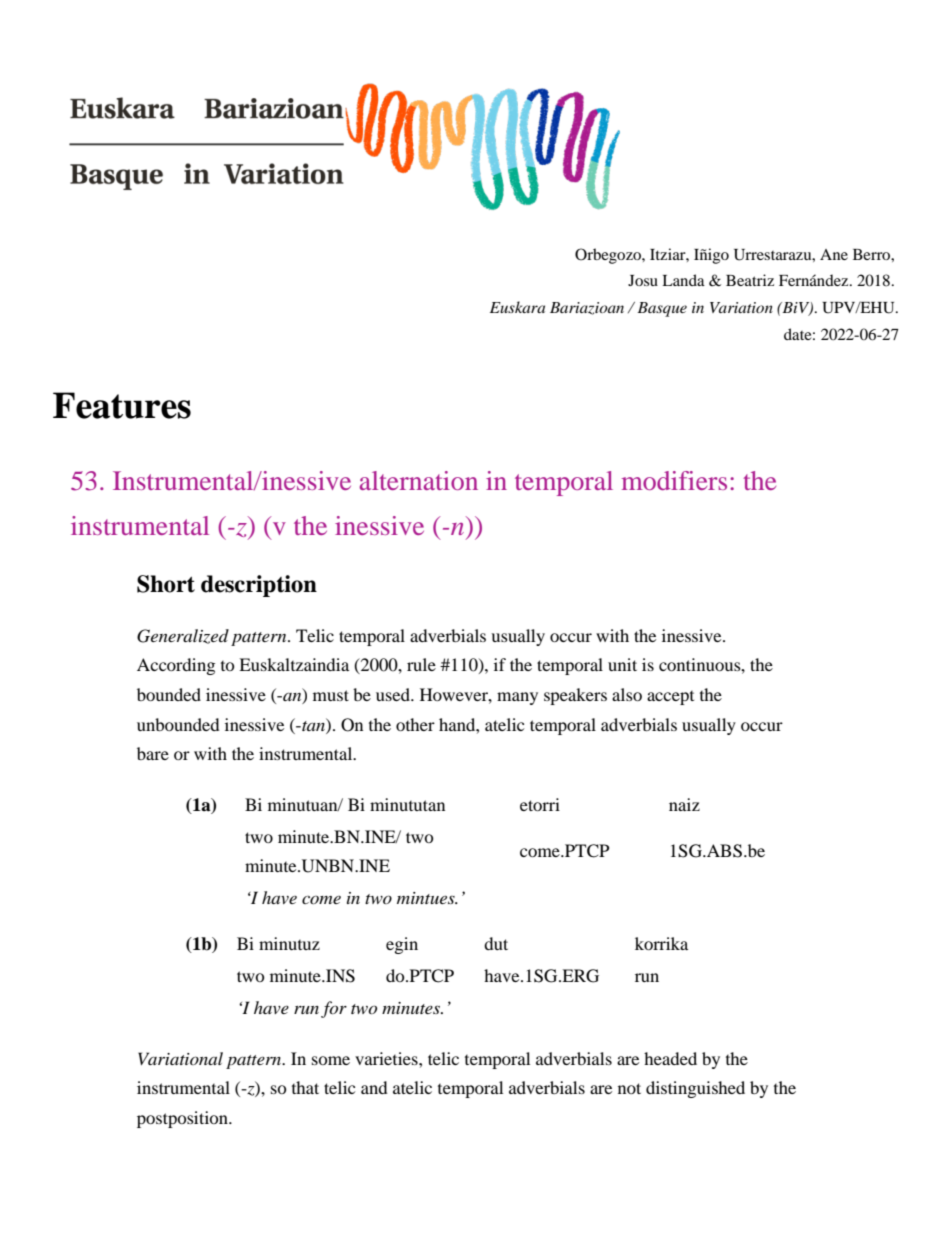 This document has width=952, height=1233. Describe the element at coordinates (415, 724) in the document. I see `other` at that location.
